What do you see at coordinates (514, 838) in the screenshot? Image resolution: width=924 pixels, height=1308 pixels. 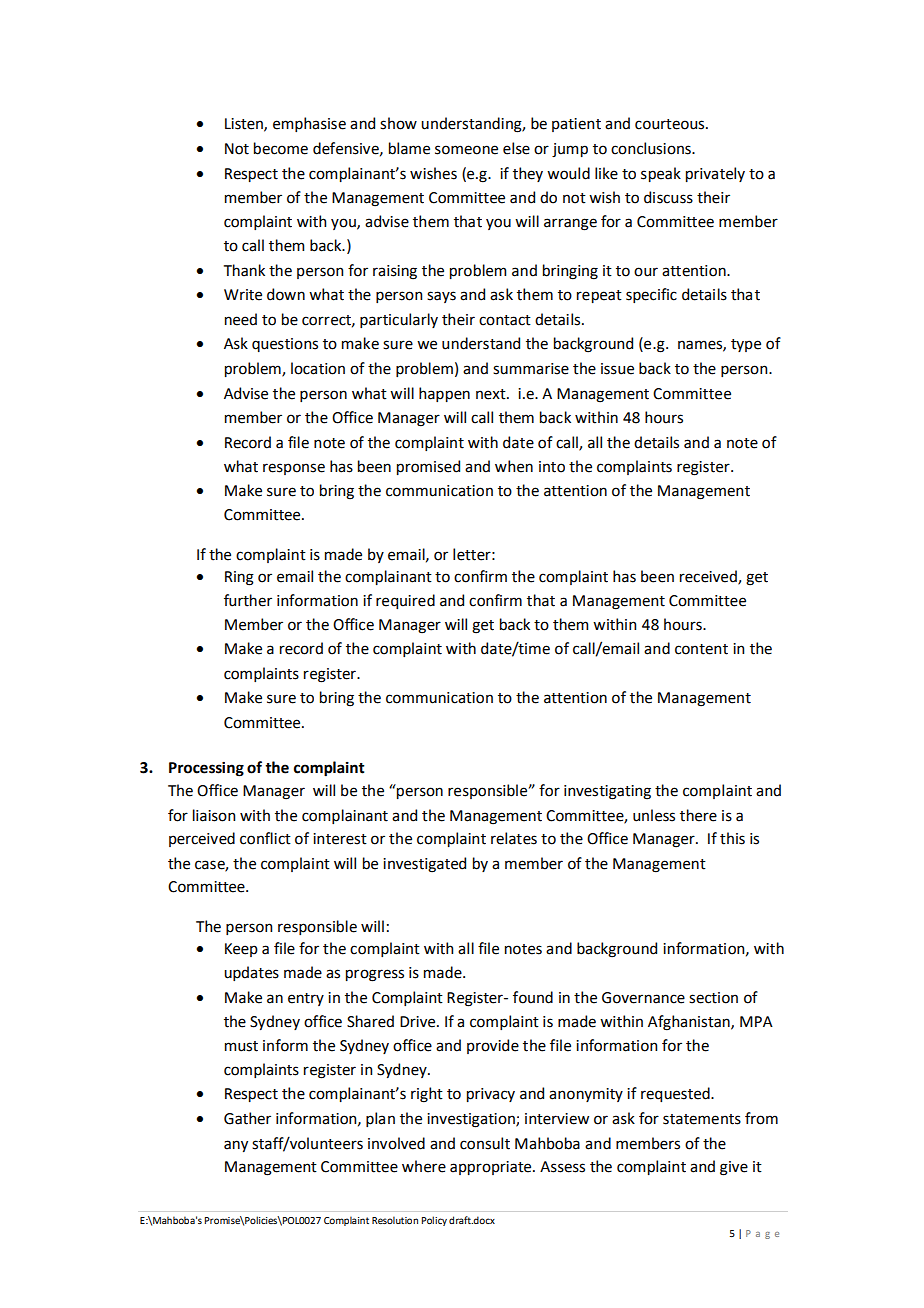 I see `relates` at bounding box center [514, 838].
